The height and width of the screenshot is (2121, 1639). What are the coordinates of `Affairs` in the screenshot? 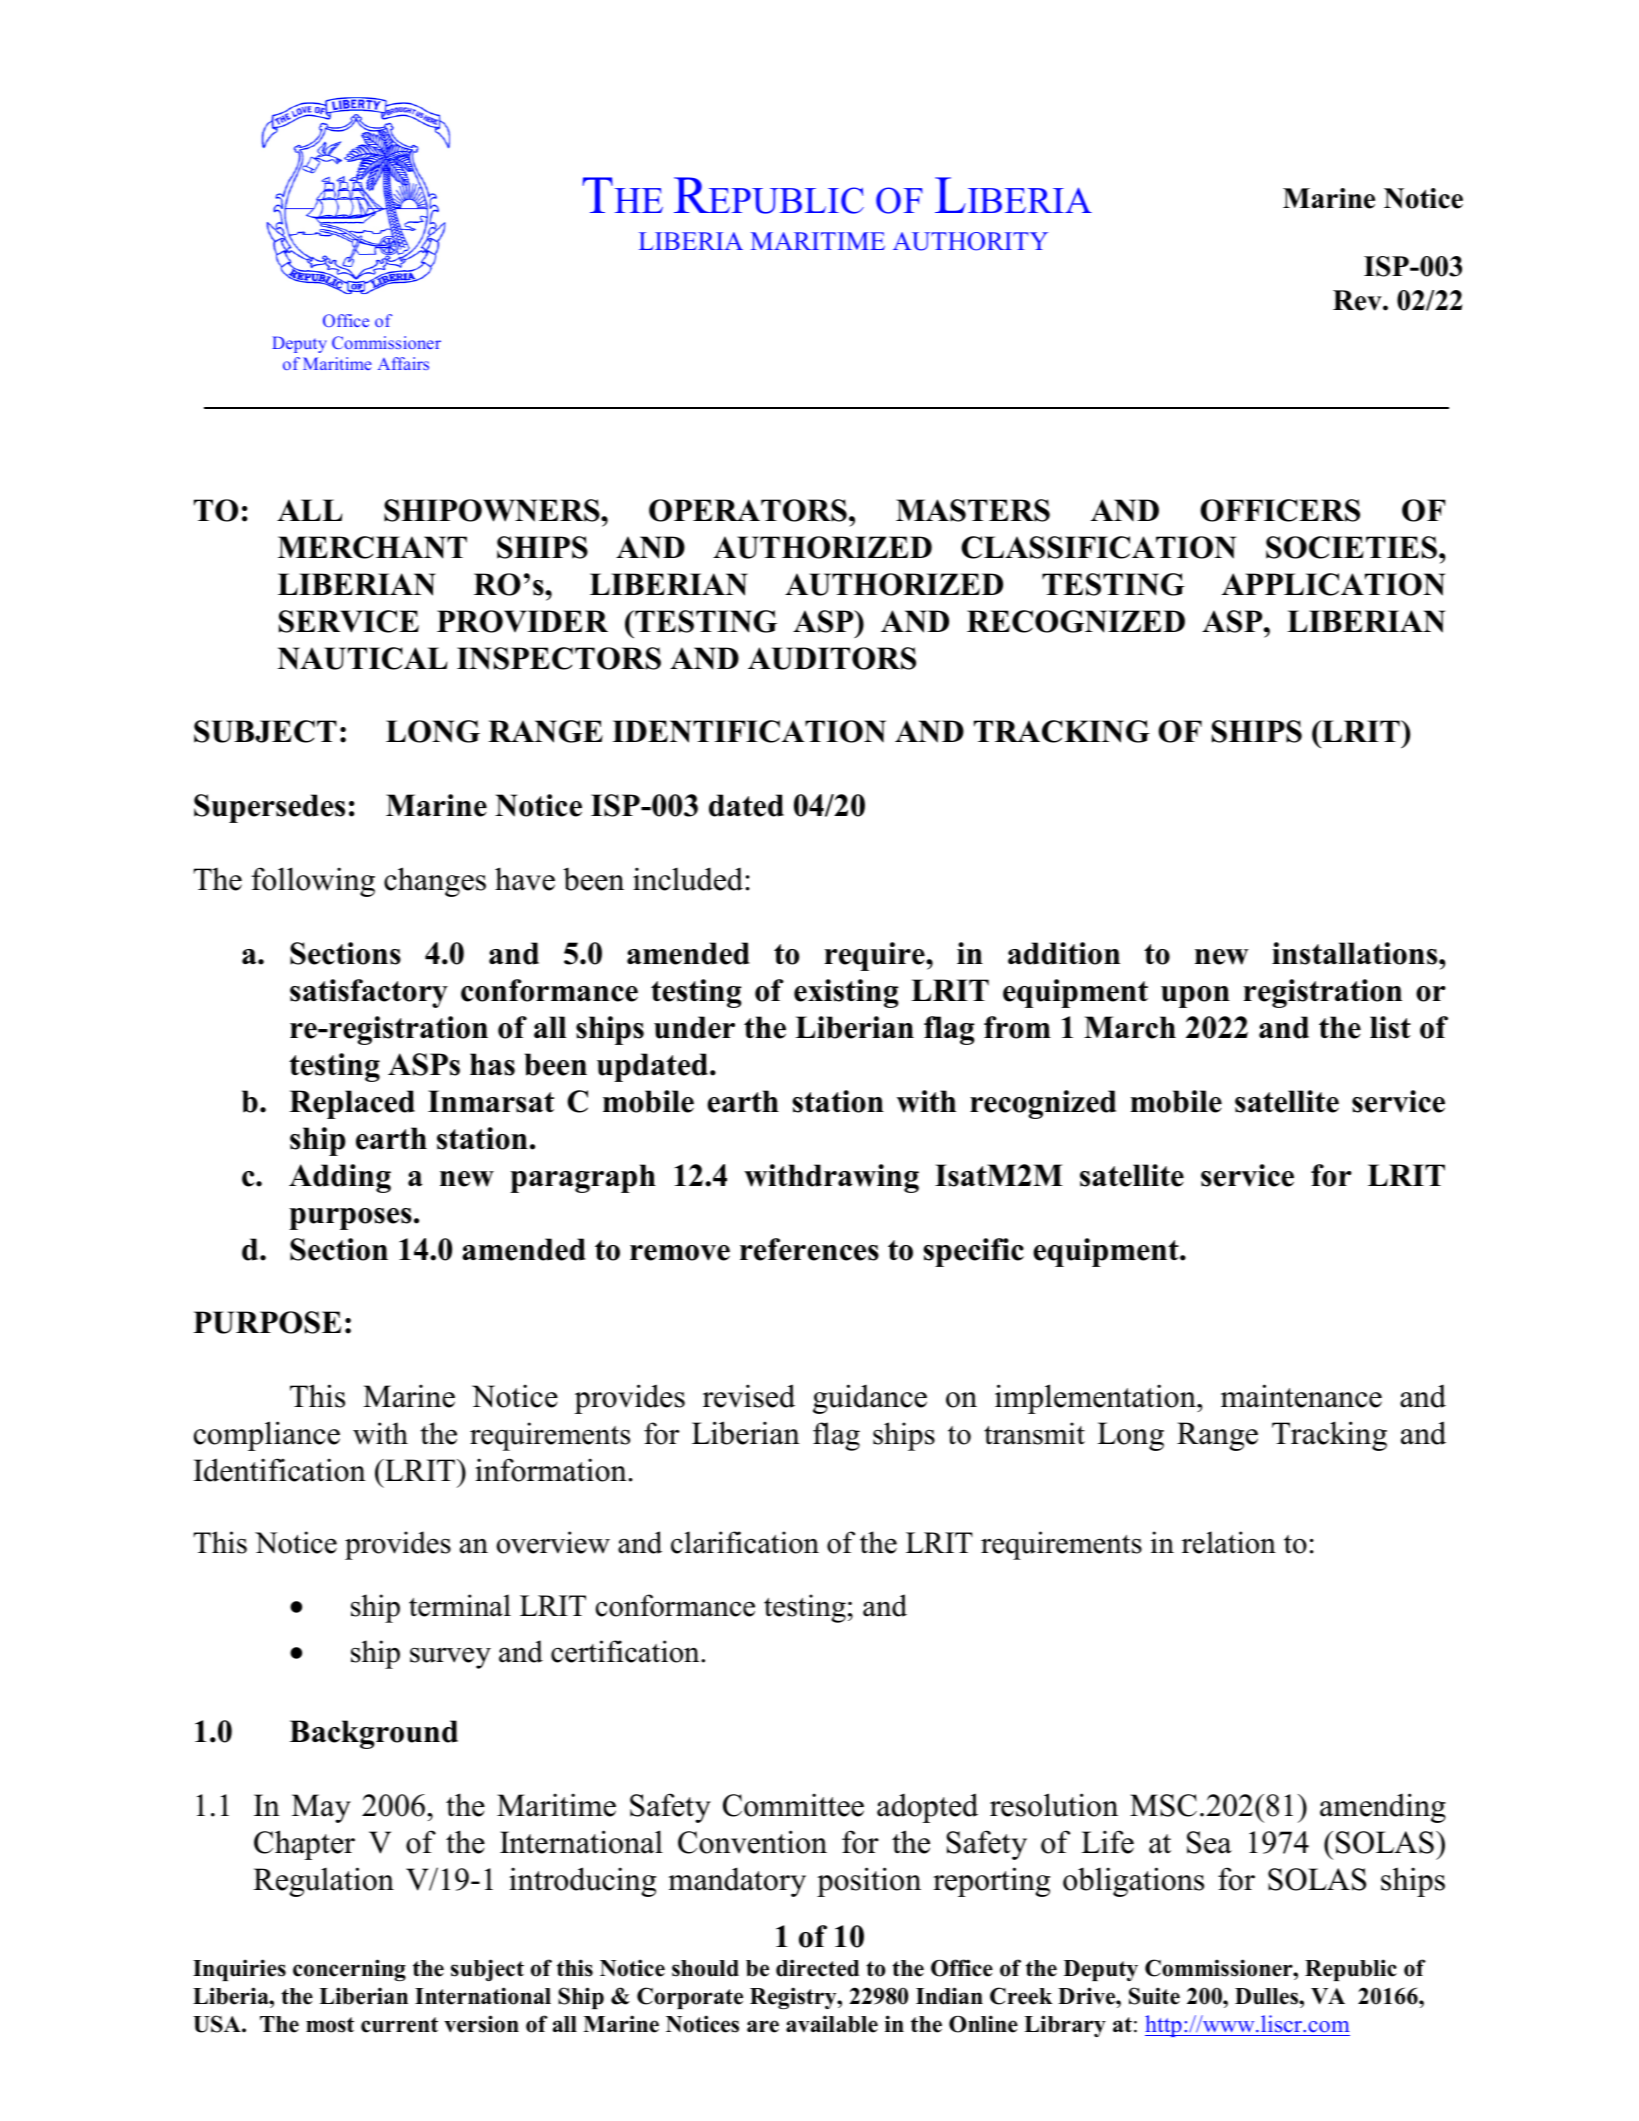 It's located at (403, 363).
